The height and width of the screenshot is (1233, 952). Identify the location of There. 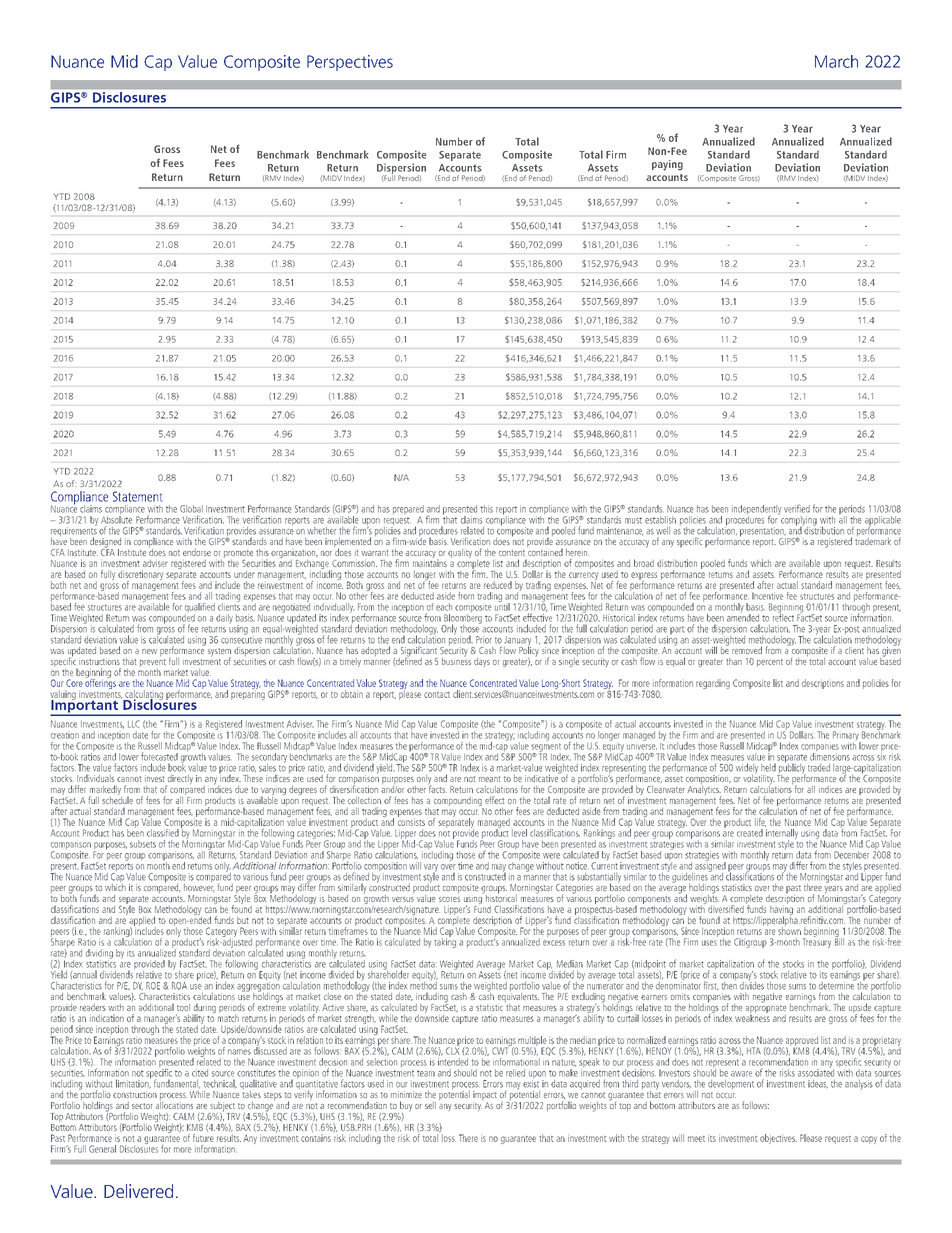
(468, 1138).
